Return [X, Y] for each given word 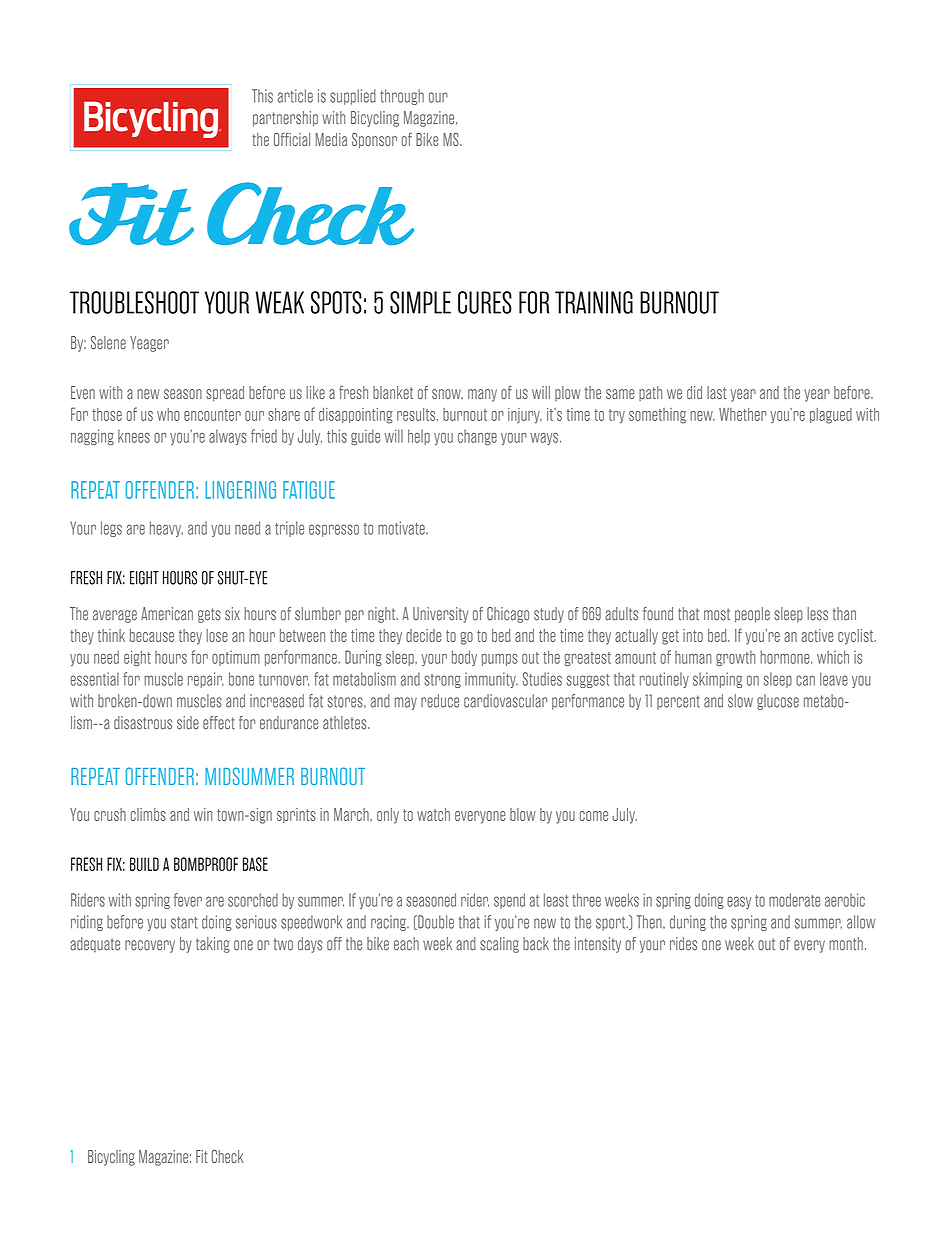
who [168, 414]
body [464, 658]
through [402, 97]
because [152, 635]
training [594, 302]
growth [736, 658]
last [716, 392]
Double [435, 922]
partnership [285, 119]
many [482, 395]
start [184, 922]
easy [739, 902]
